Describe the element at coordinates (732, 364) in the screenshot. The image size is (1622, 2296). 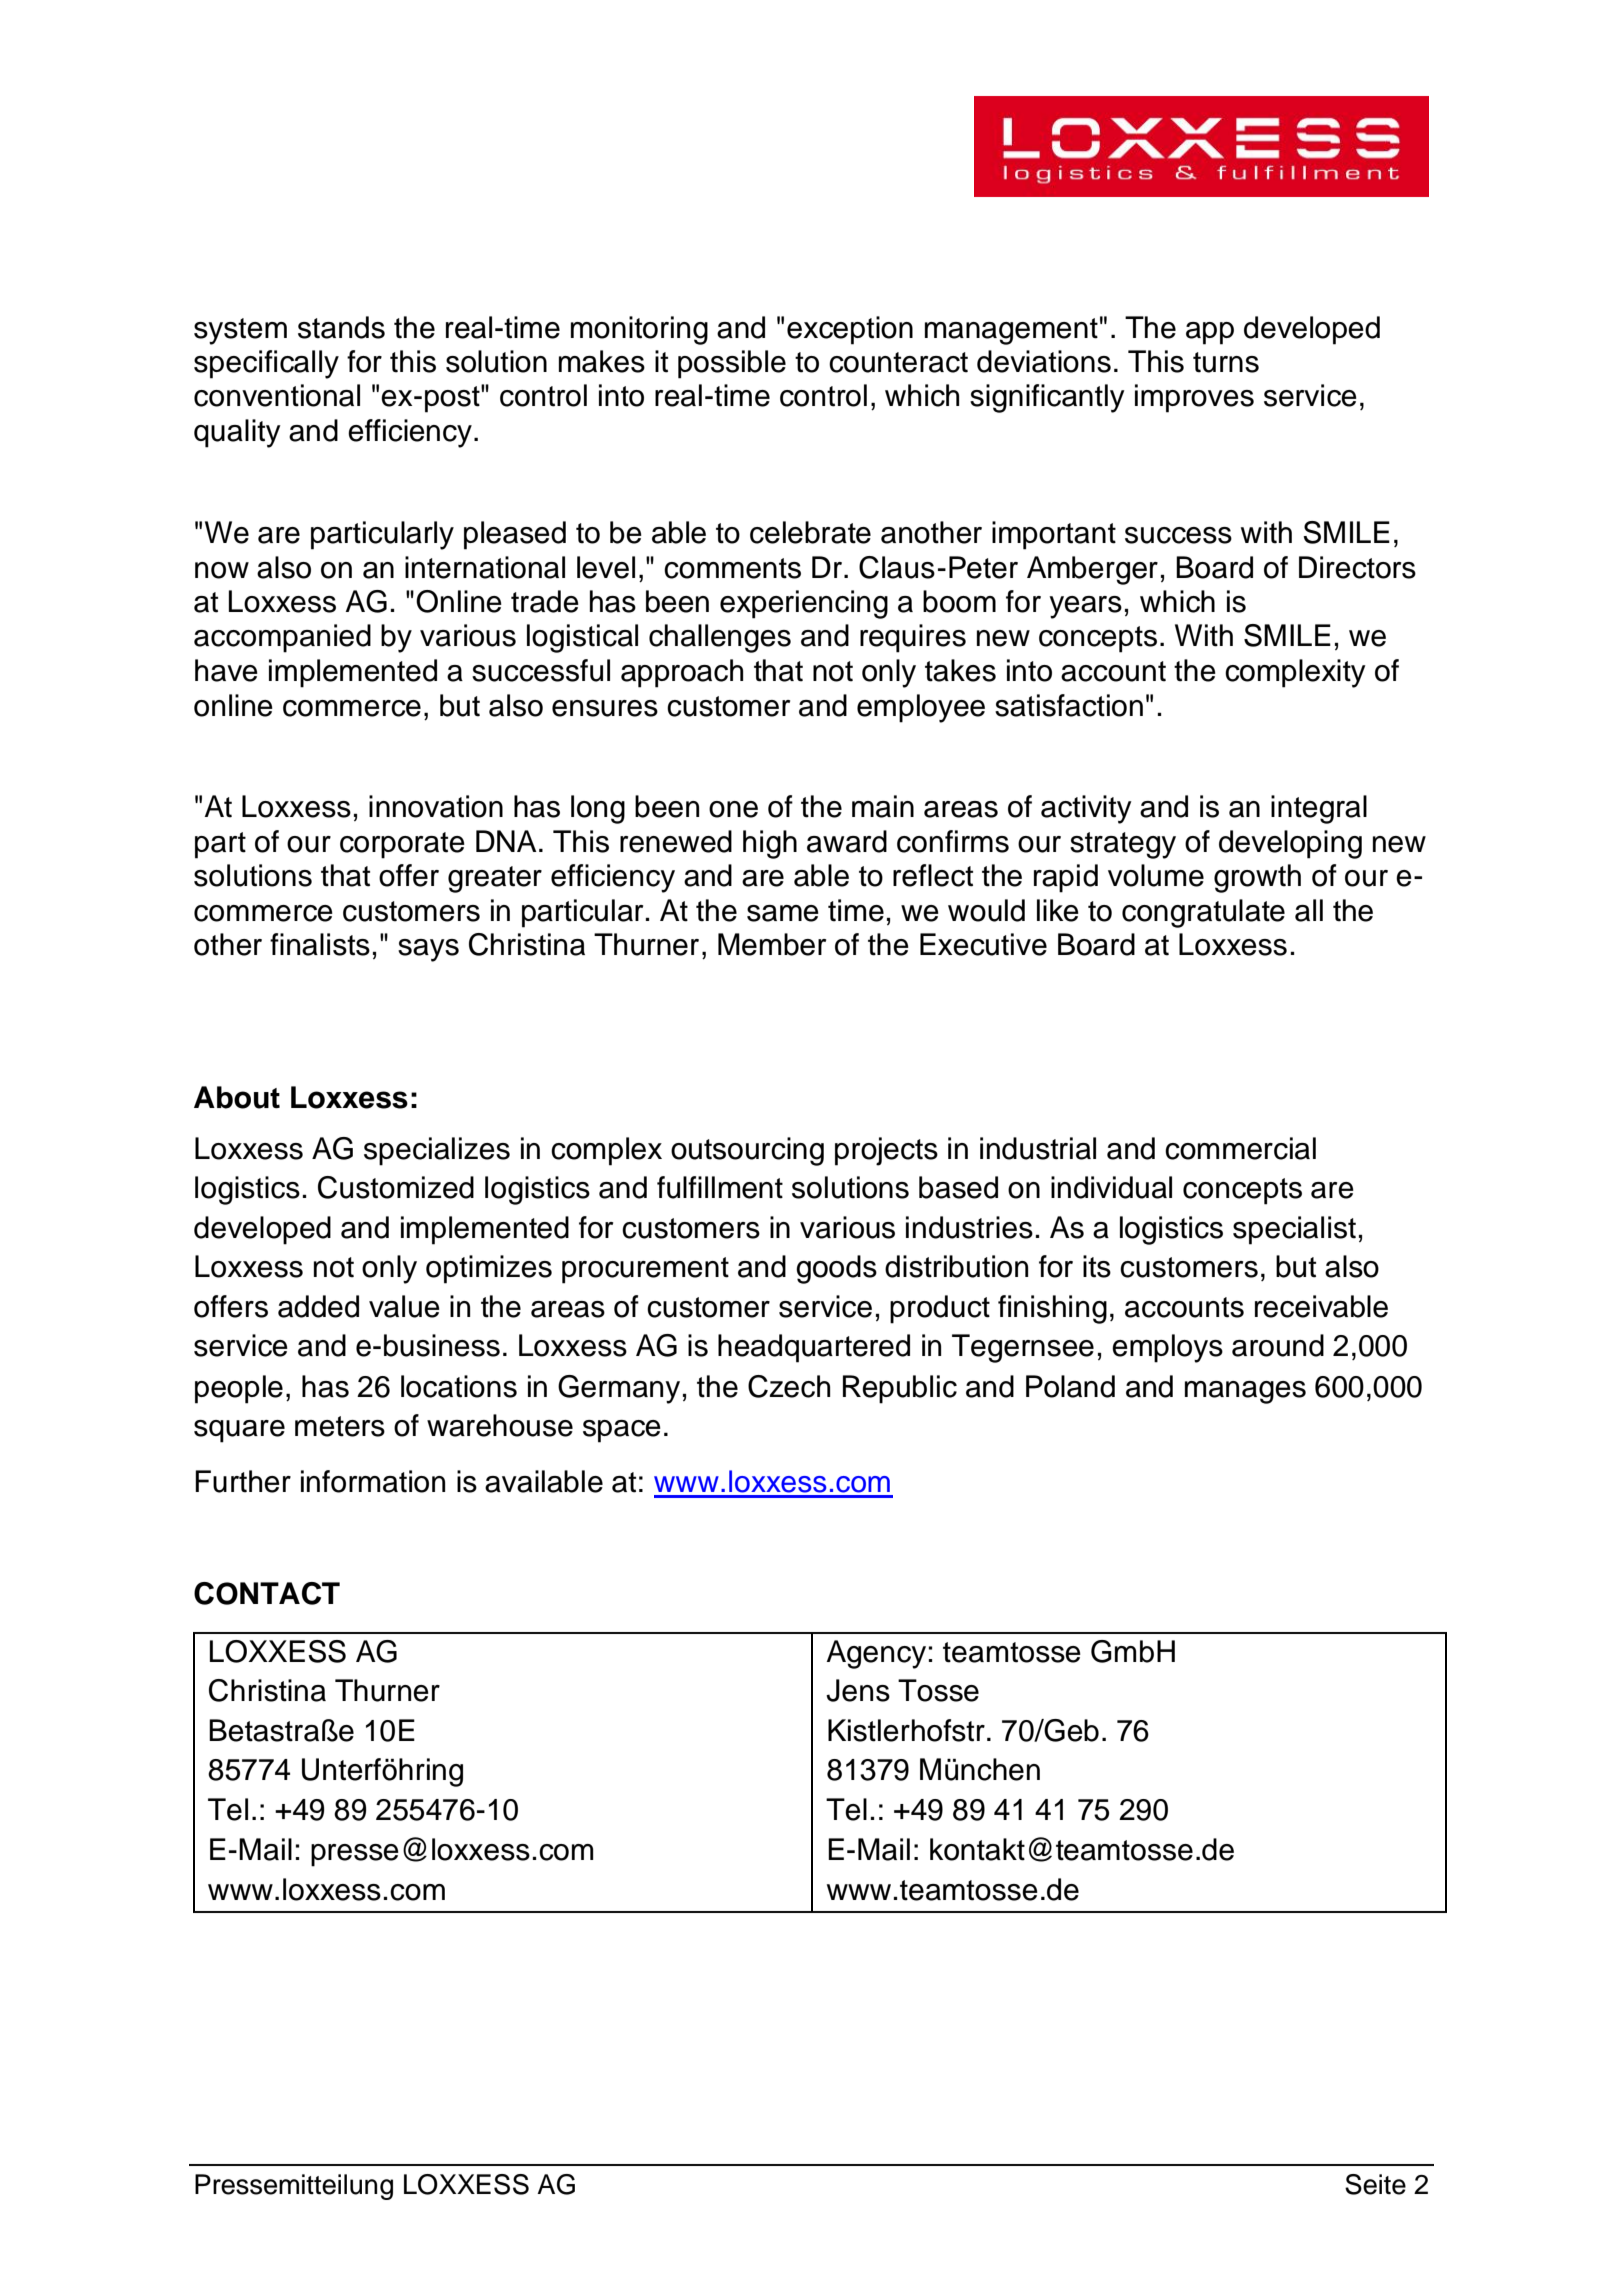
I see `possible` at that location.
